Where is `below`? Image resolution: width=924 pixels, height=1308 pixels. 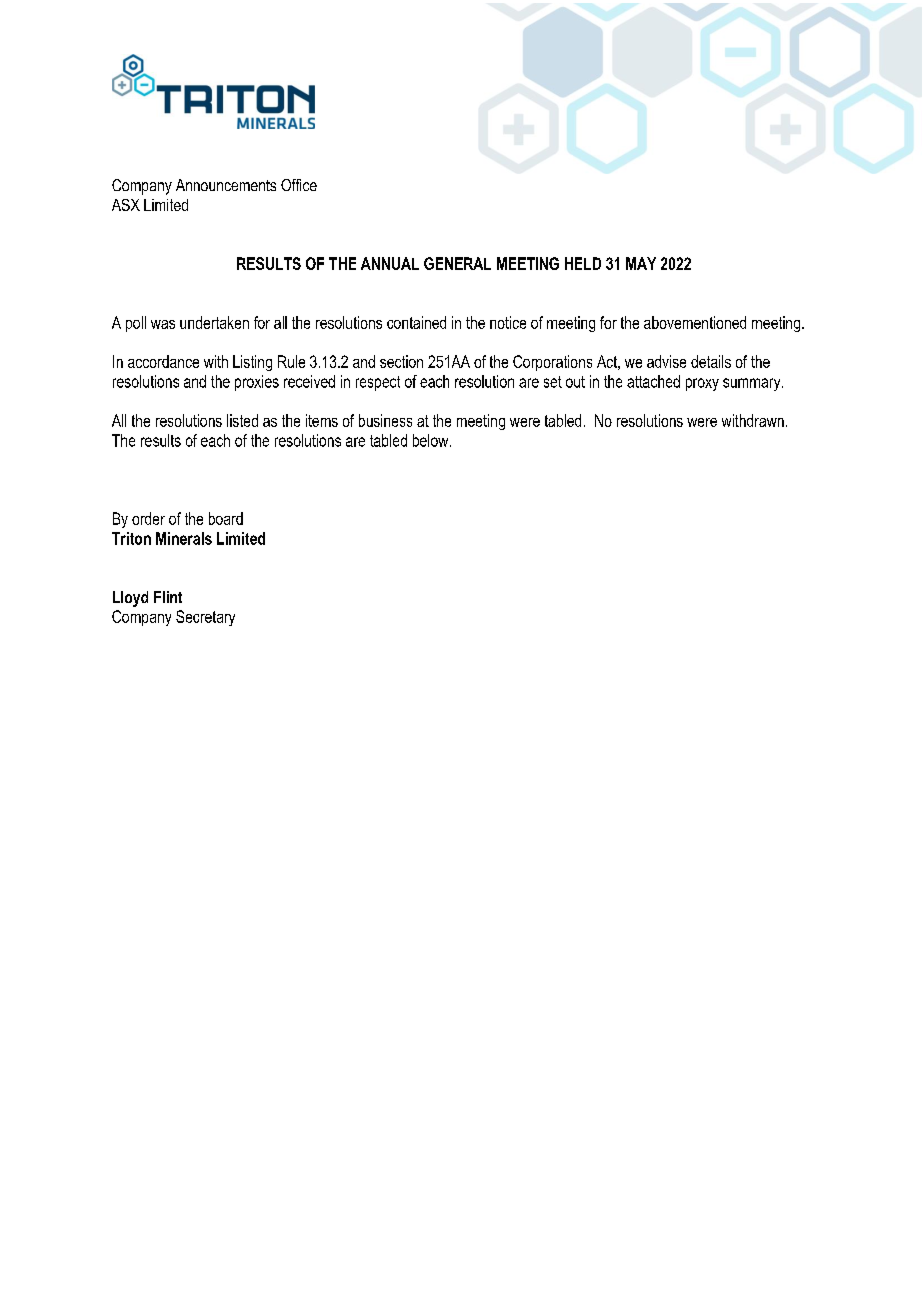 below is located at coordinates (432, 440).
